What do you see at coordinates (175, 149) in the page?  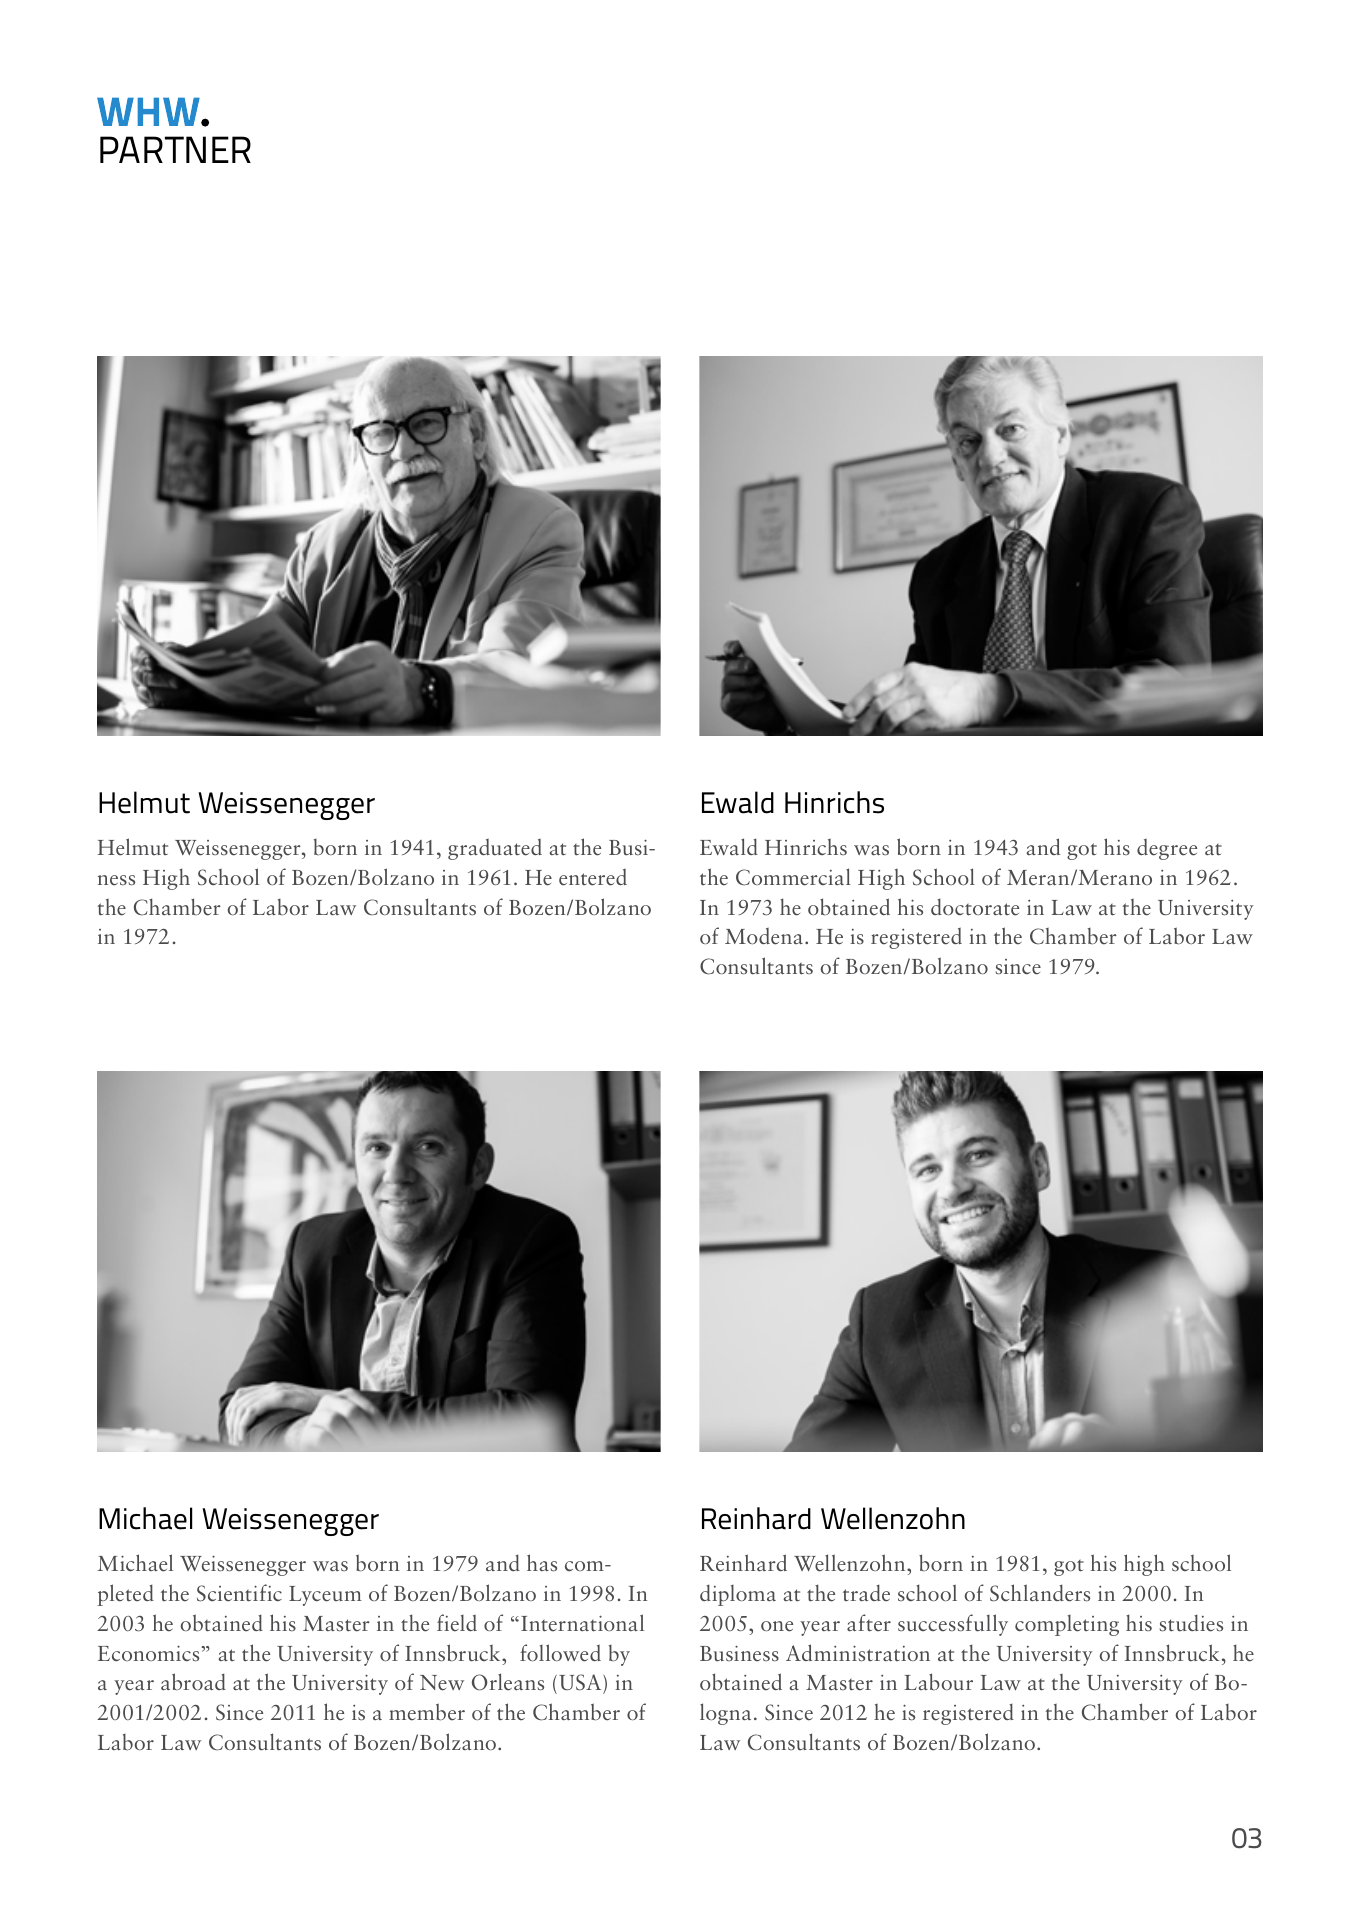 I see `Partner` at bounding box center [175, 149].
